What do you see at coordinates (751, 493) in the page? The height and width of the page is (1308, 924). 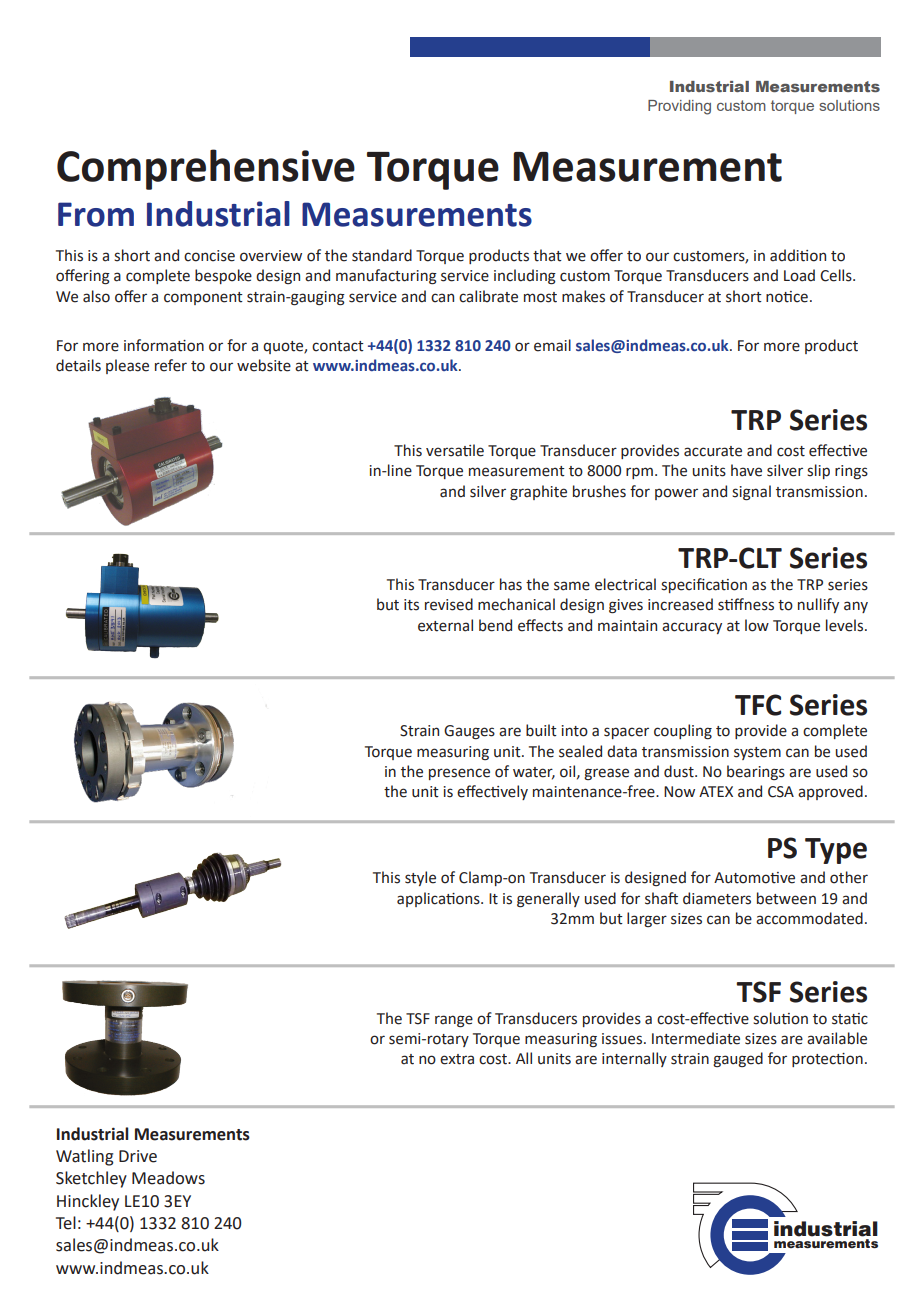 I see `signal` at bounding box center [751, 493].
